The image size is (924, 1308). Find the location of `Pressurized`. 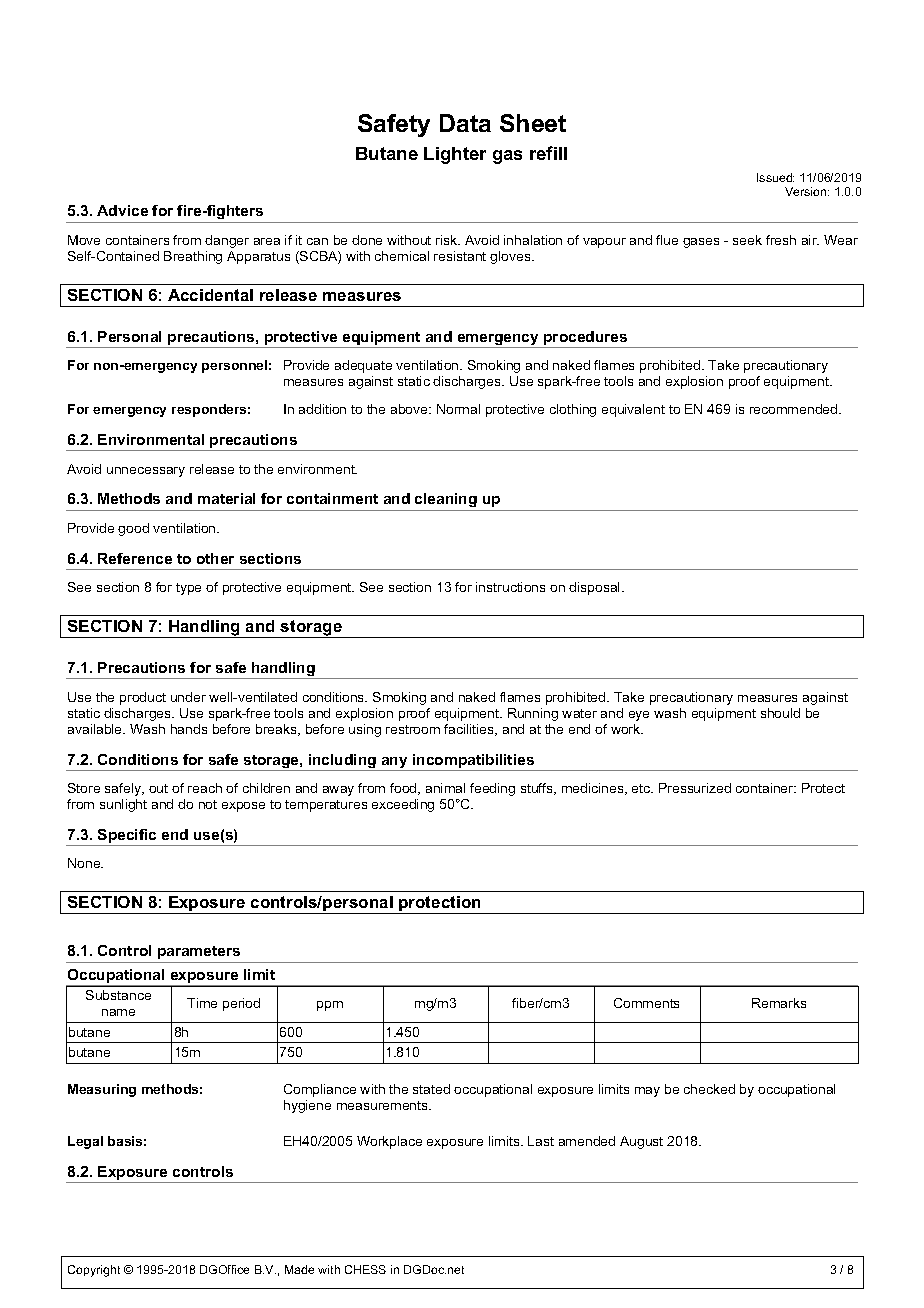

Pressurized is located at coordinates (695, 788).
